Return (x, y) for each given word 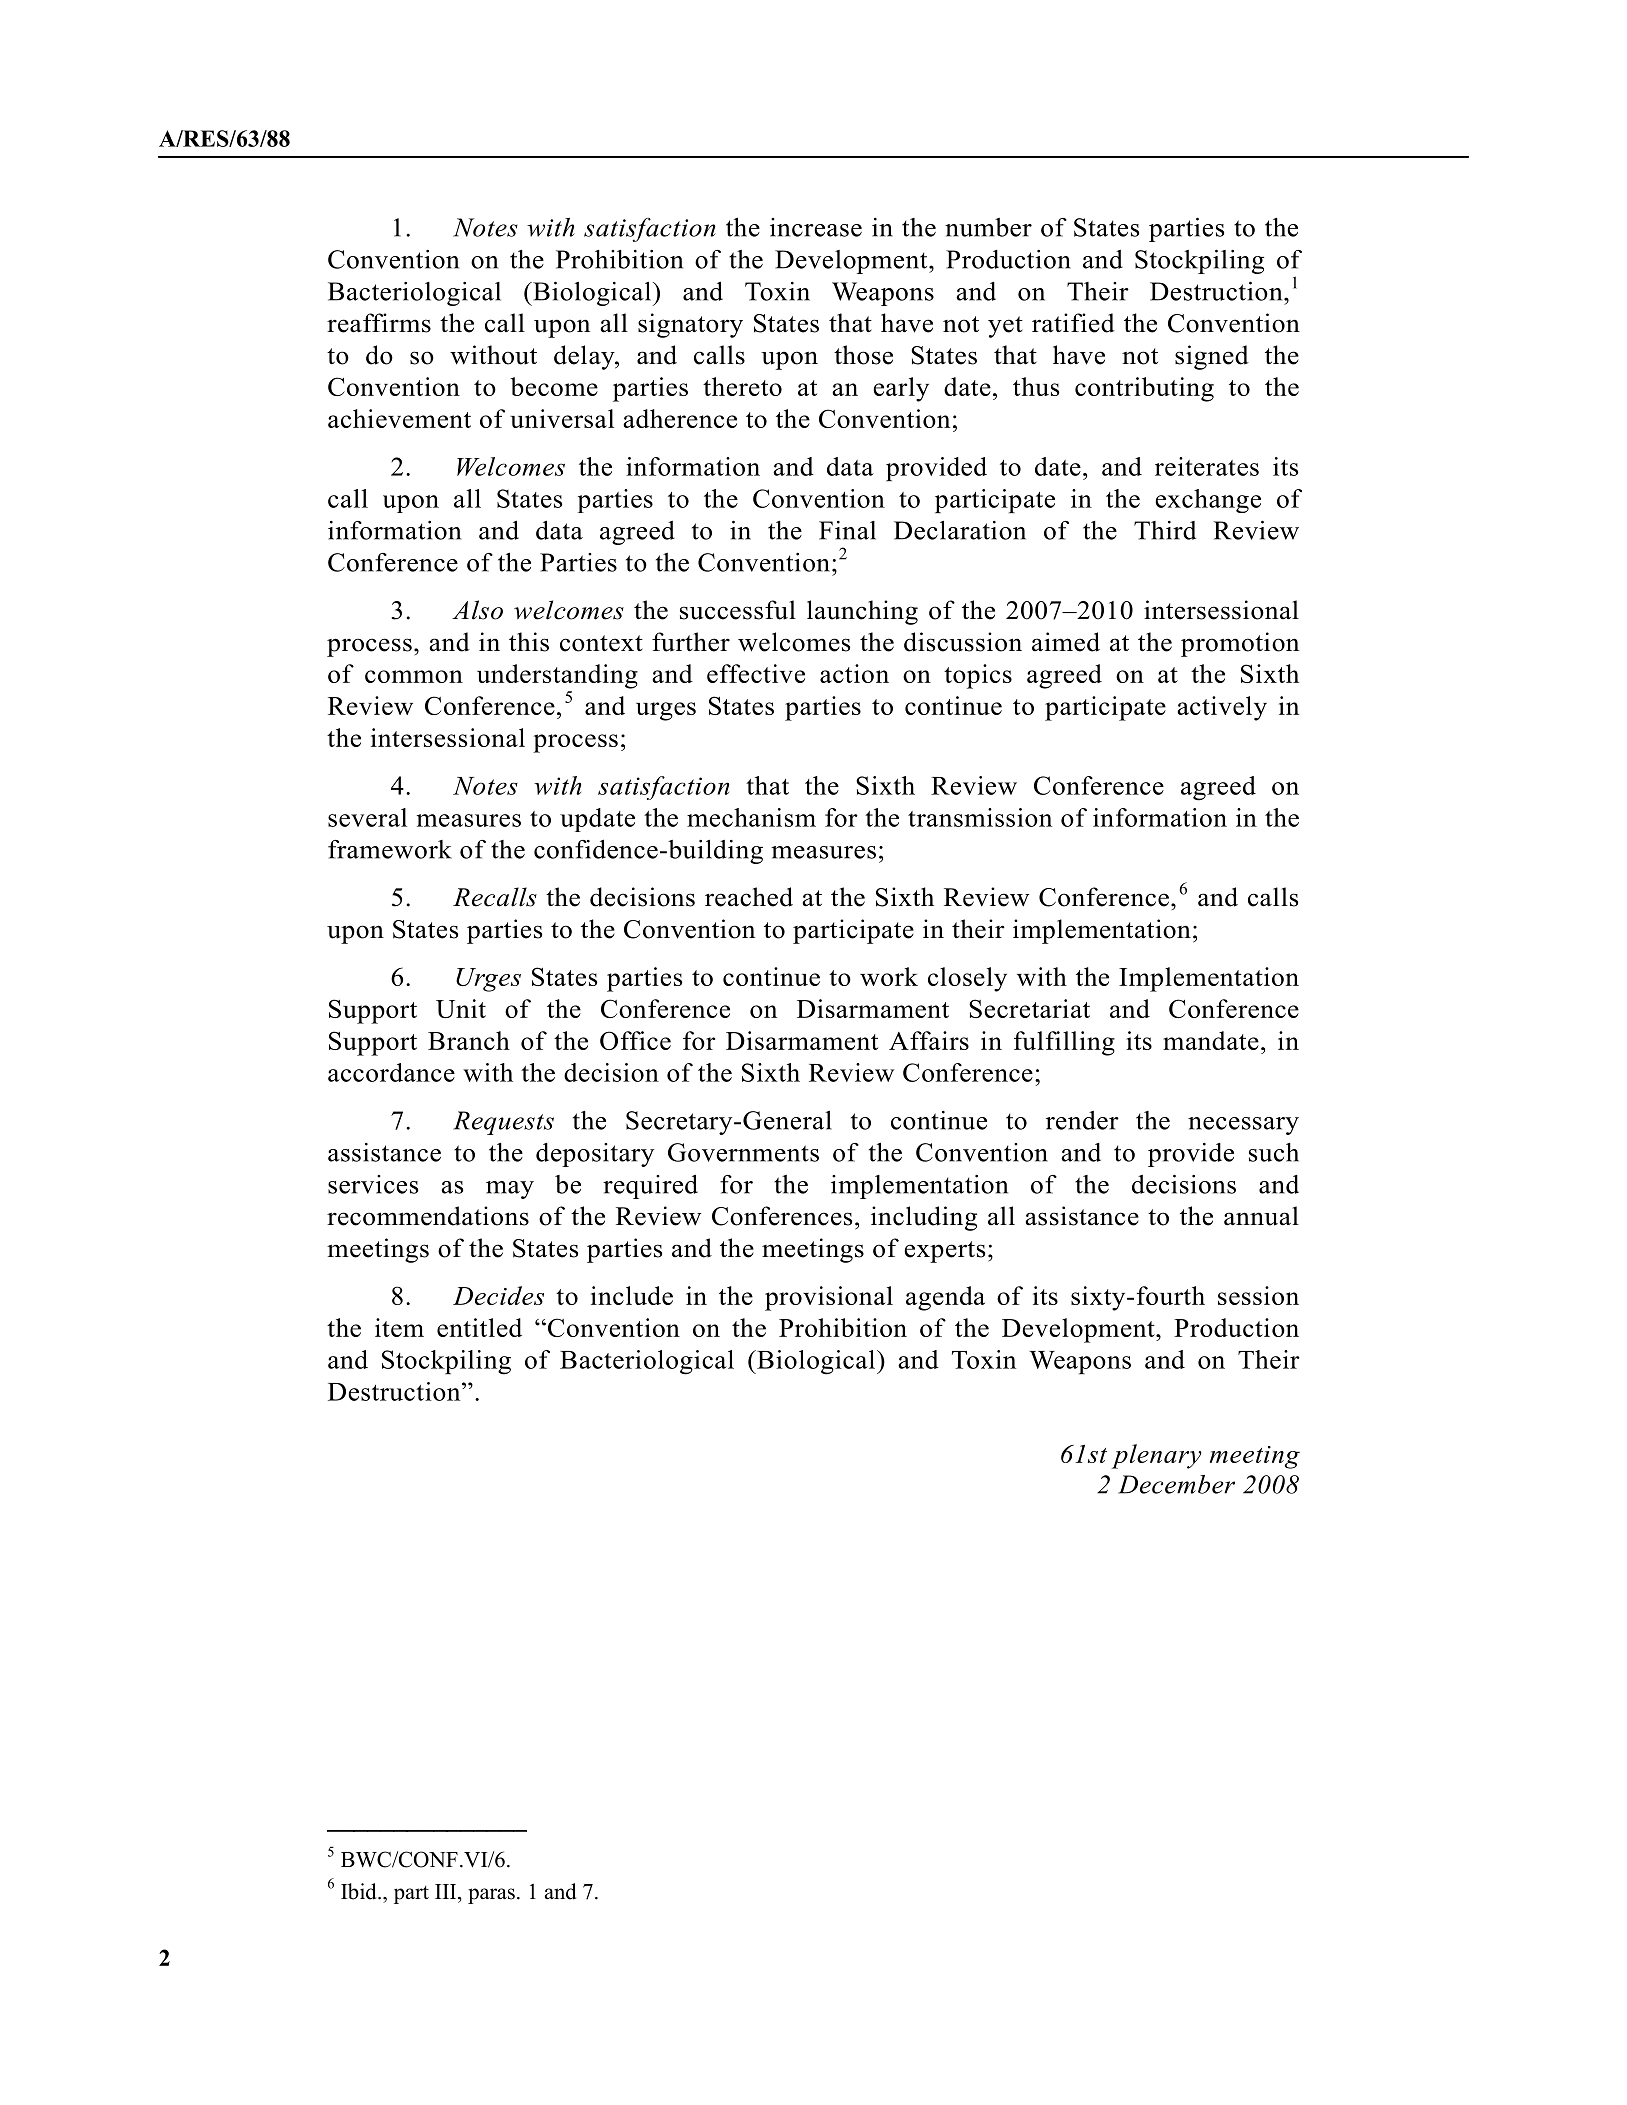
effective (756, 673)
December (1176, 1484)
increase (816, 227)
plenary (1156, 1456)
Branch (469, 1040)
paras (491, 1896)
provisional (829, 1298)
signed (1212, 357)
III (447, 1891)
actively (1222, 708)
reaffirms (379, 323)
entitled (479, 1327)
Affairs (929, 1040)
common (414, 676)
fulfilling (1064, 1043)
